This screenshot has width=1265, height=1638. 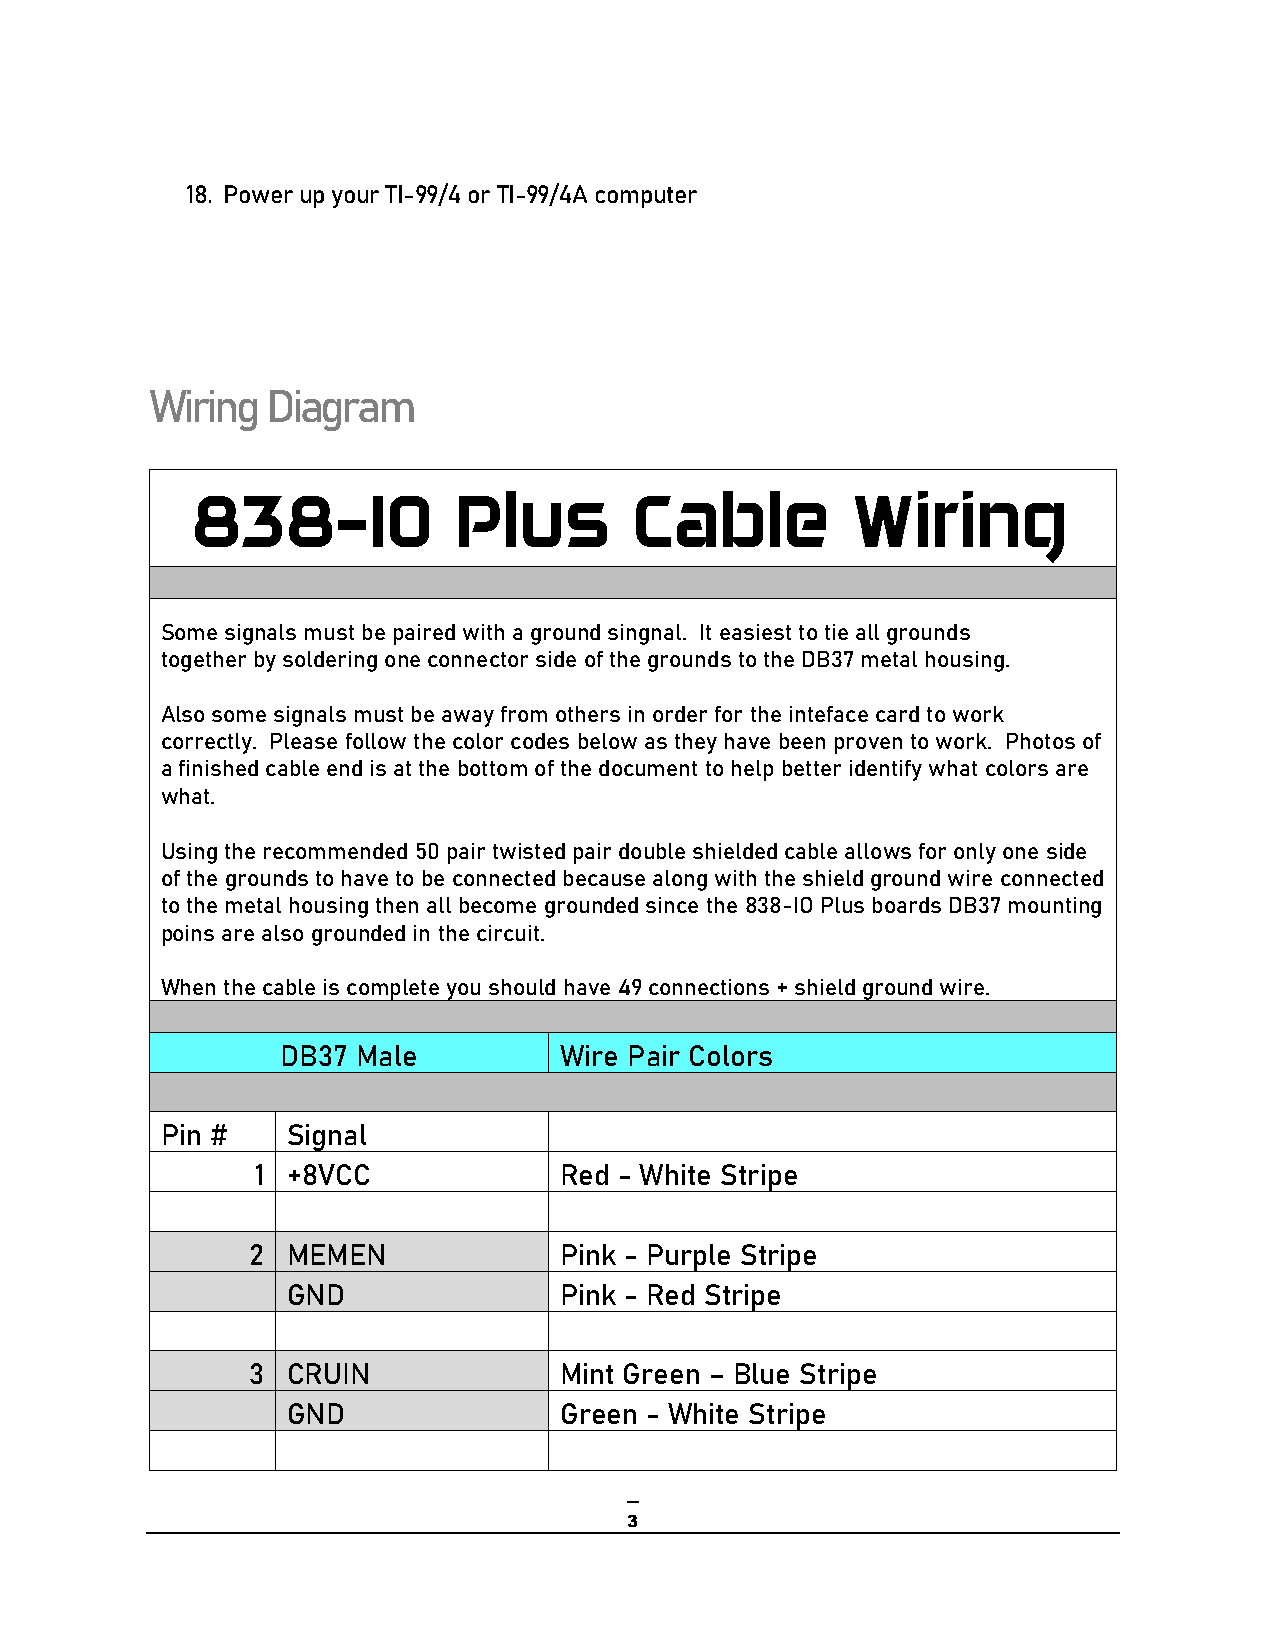 What do you see at coordinates (646, 197) in the screenshot?
I see `computer` at bounding box center [646, 197].
